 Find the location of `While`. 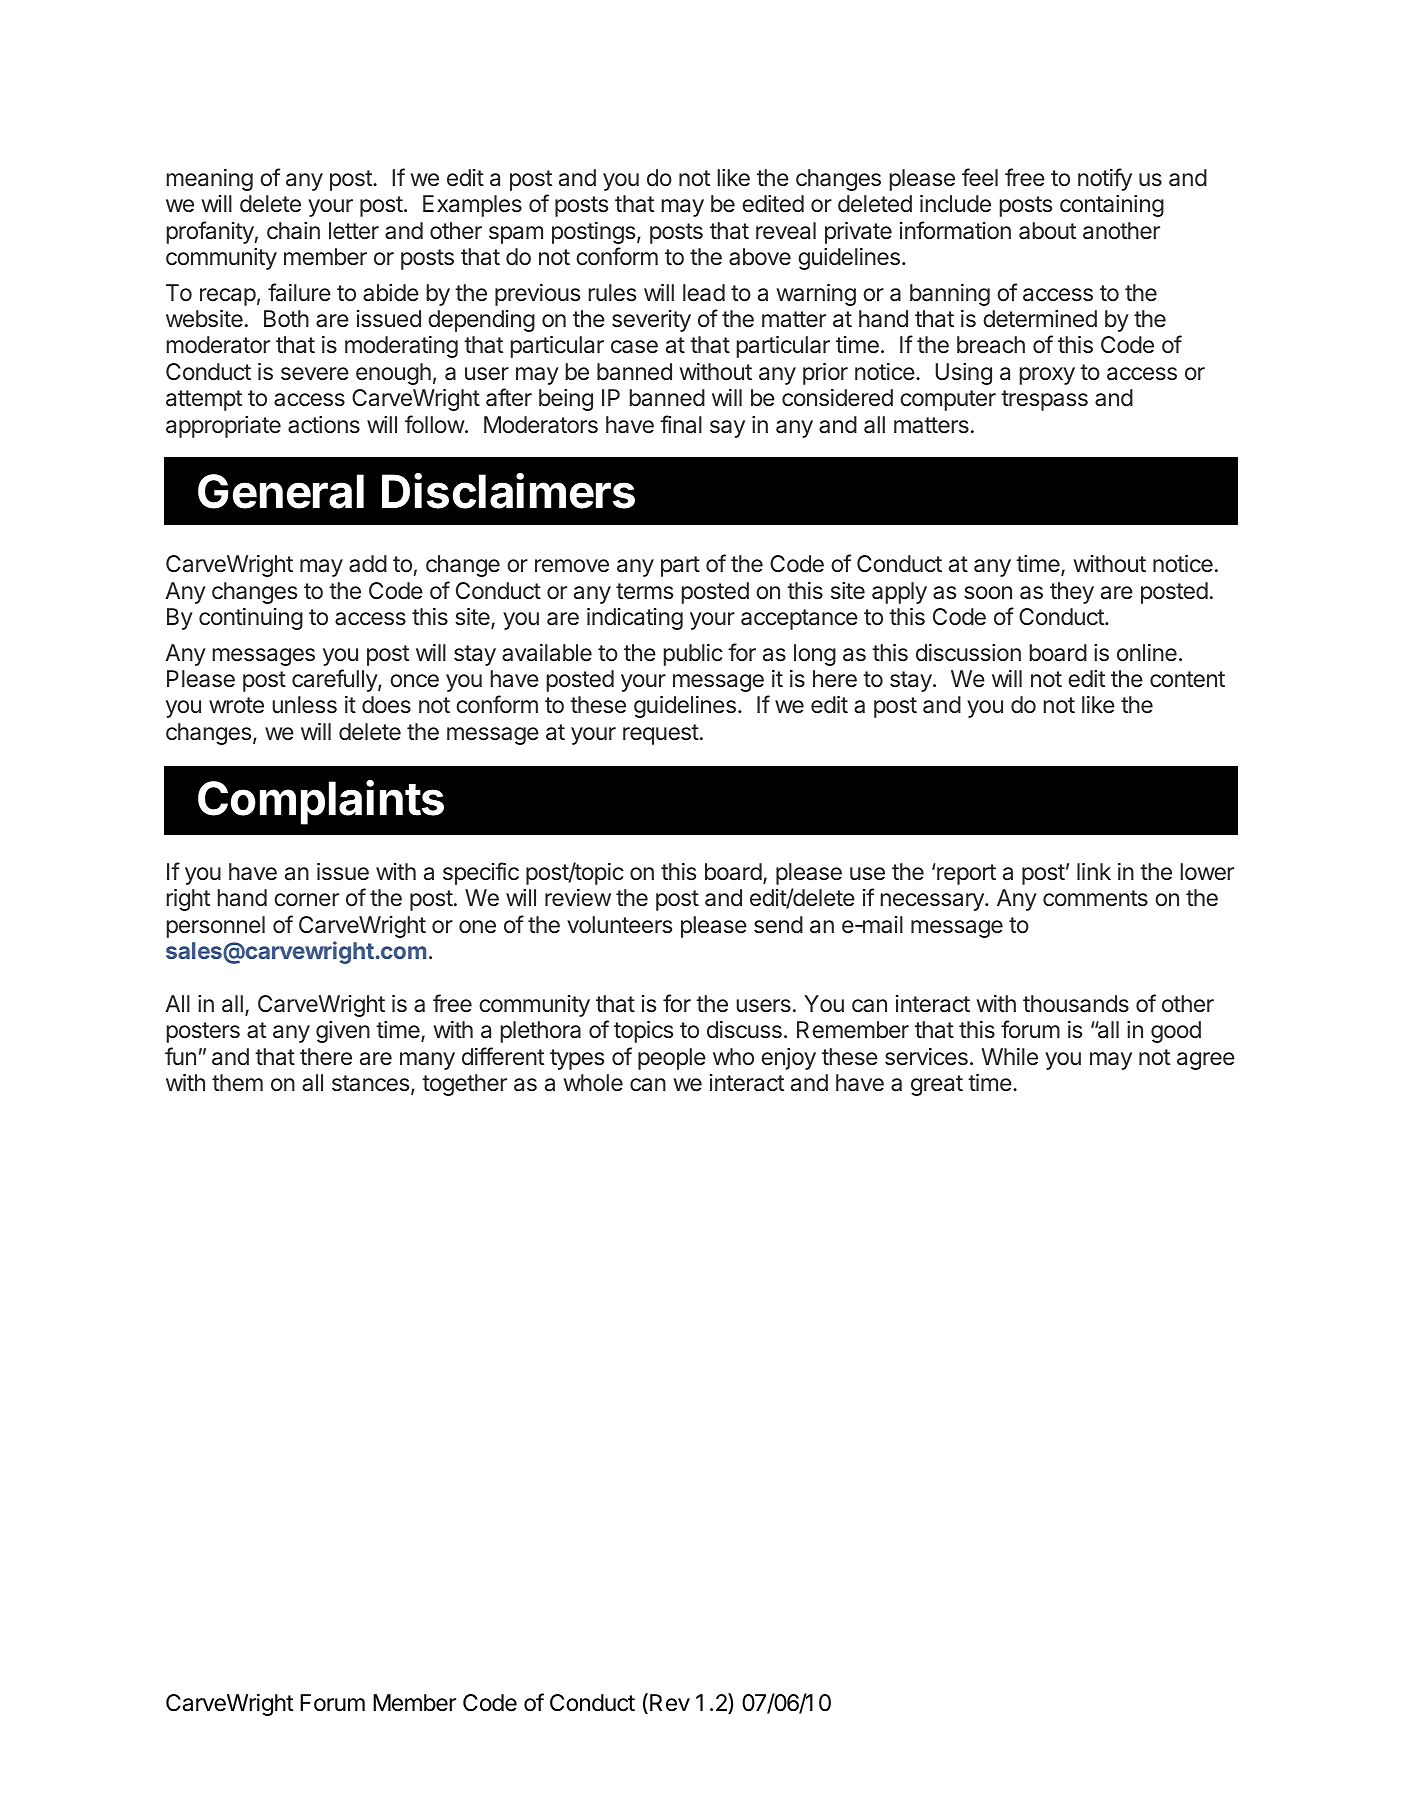

While is located at coordinates (1009, 1056).
